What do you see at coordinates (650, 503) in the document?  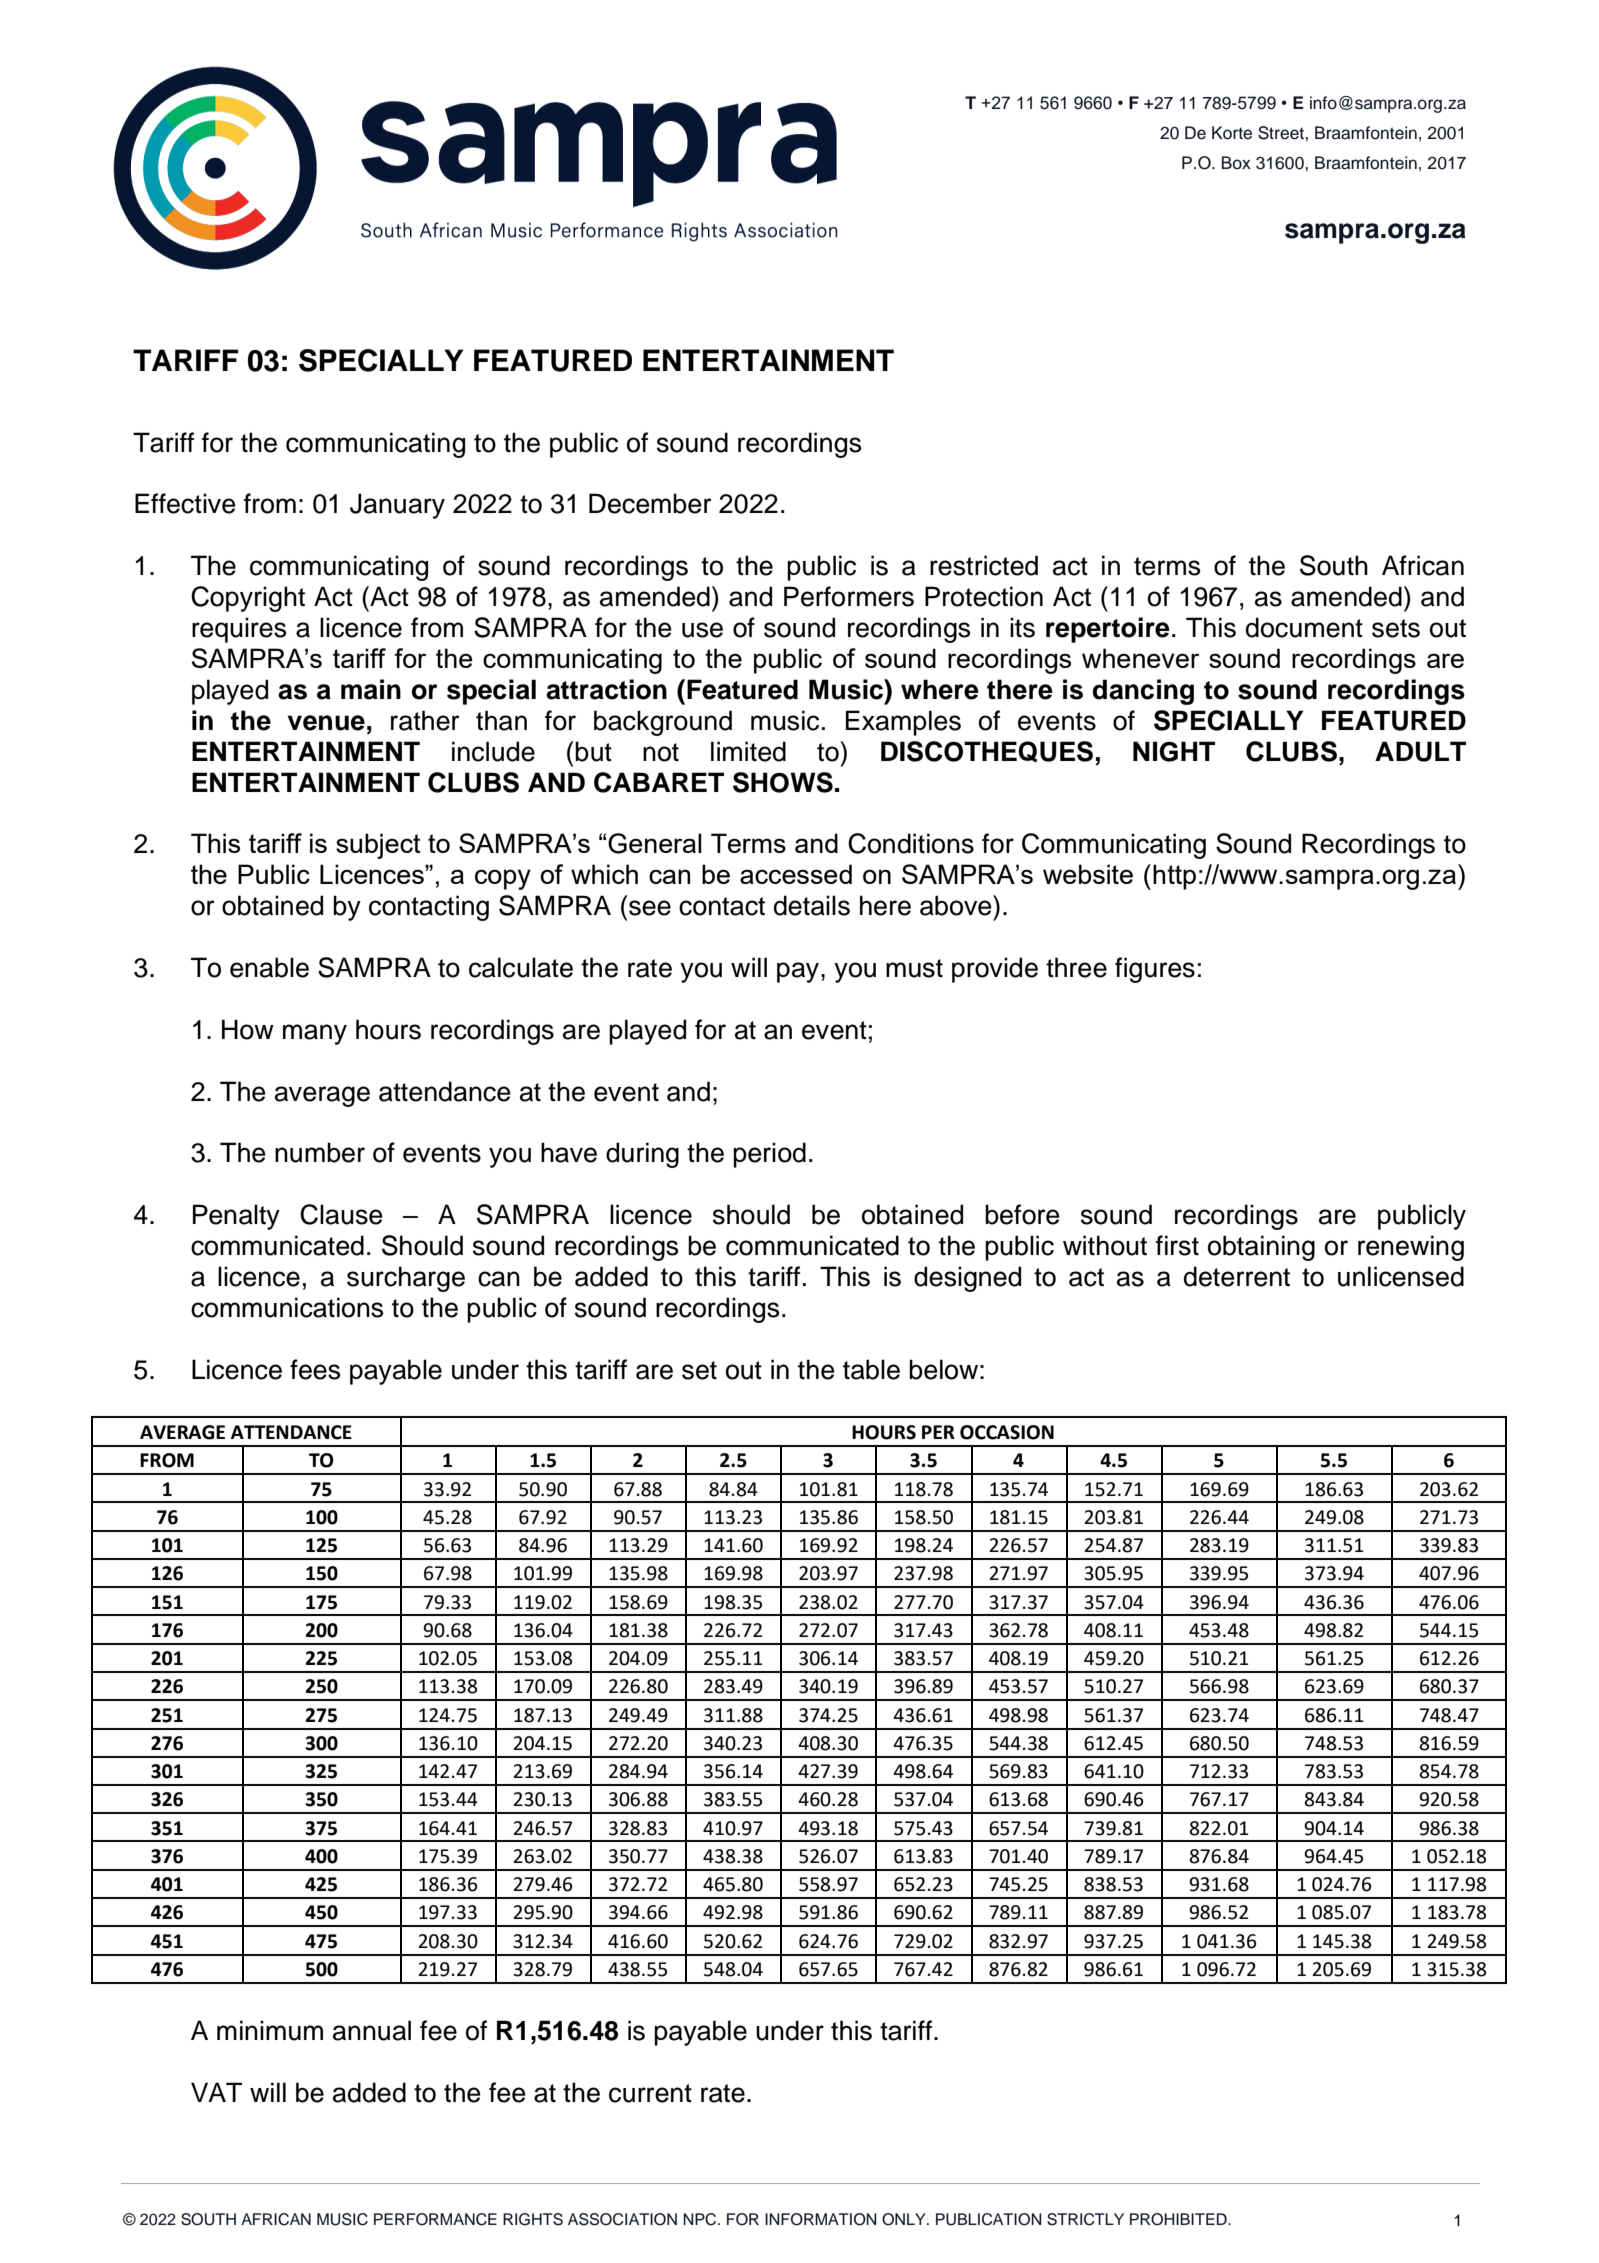 I see `December` at bounding box center [650, 503].
